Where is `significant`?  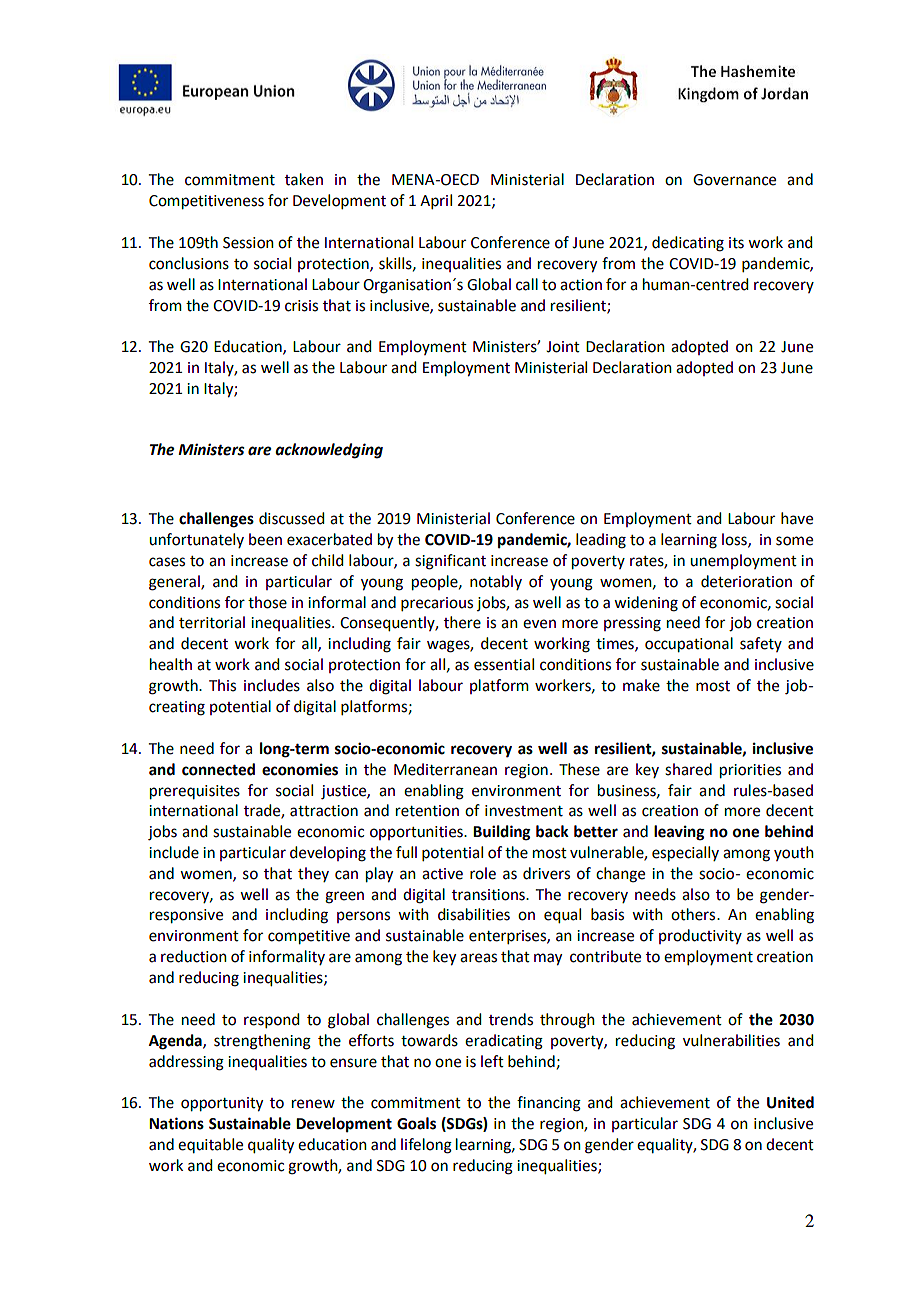 significant is located at coordinates (450, 562).
